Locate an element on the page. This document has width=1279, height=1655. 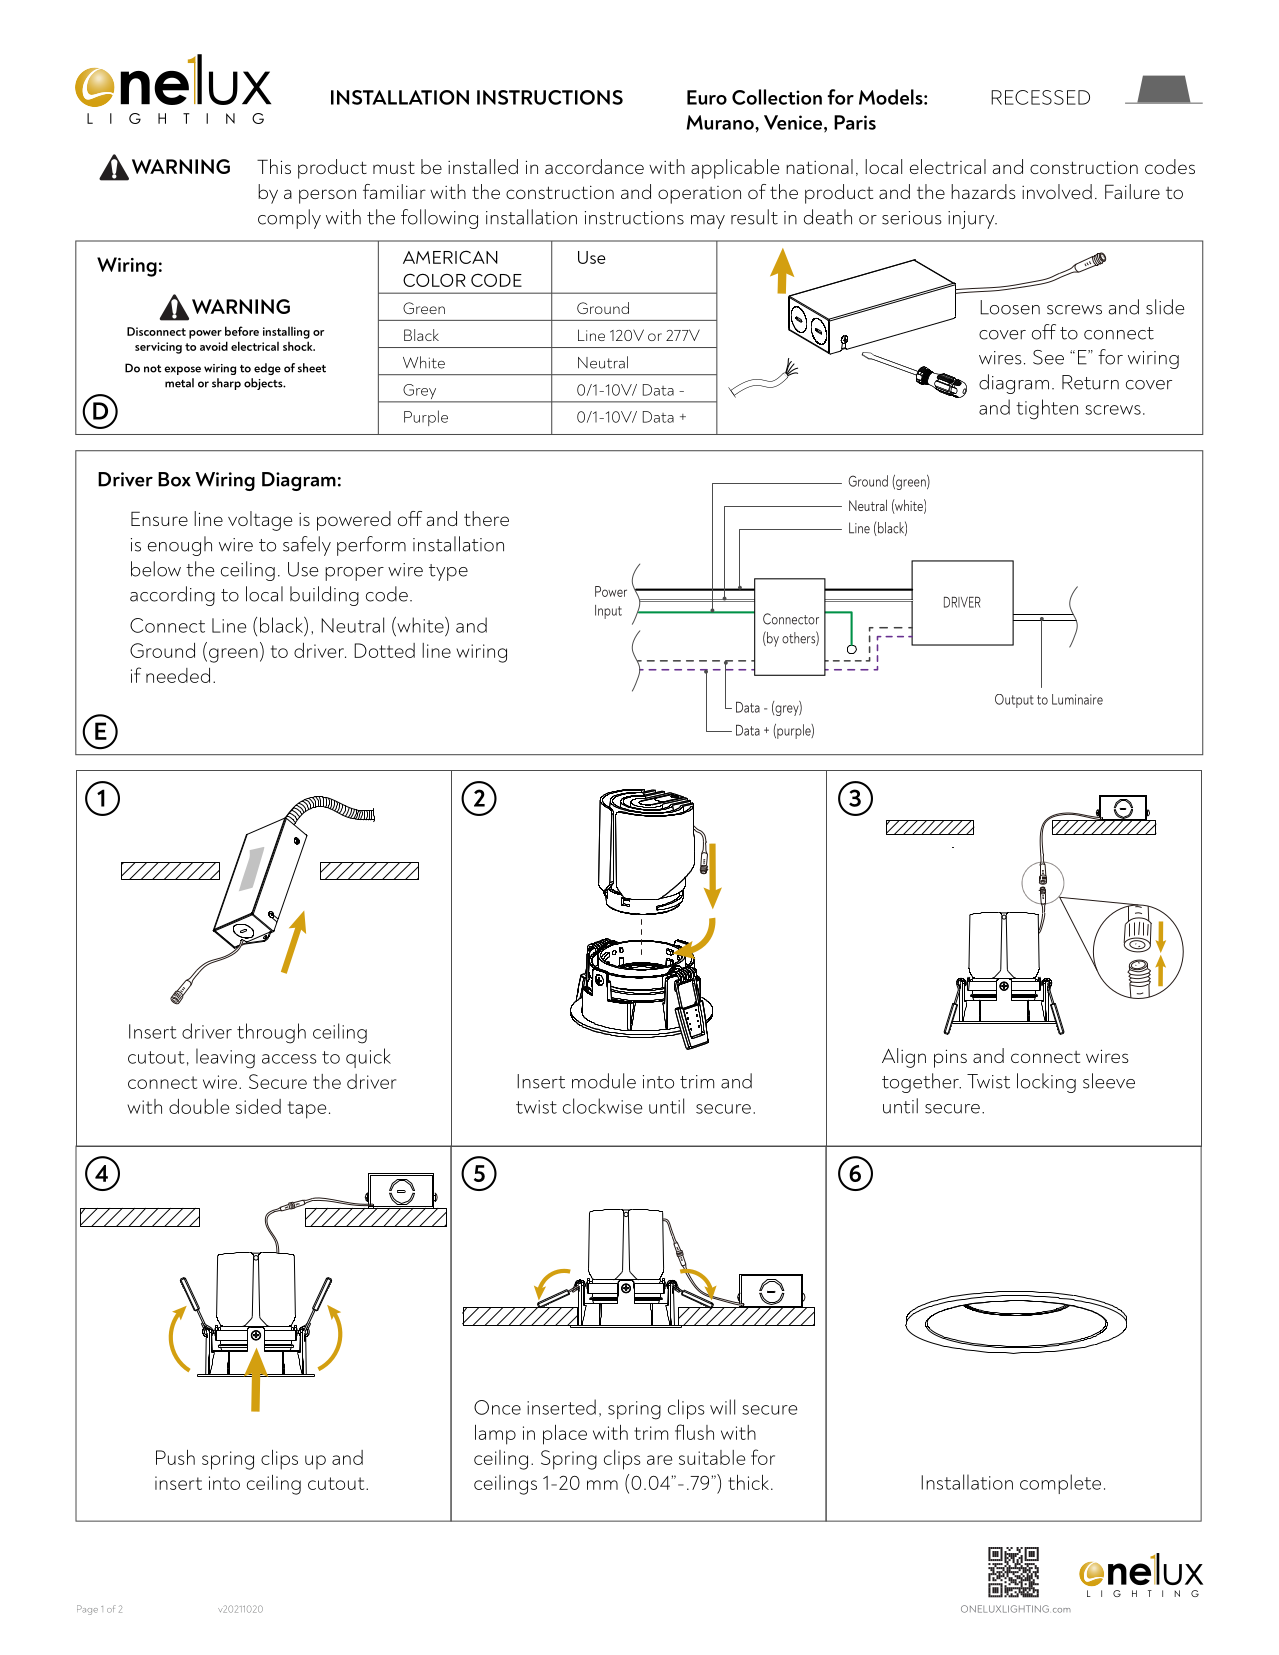
double is located at coordinates (199, 1106).
